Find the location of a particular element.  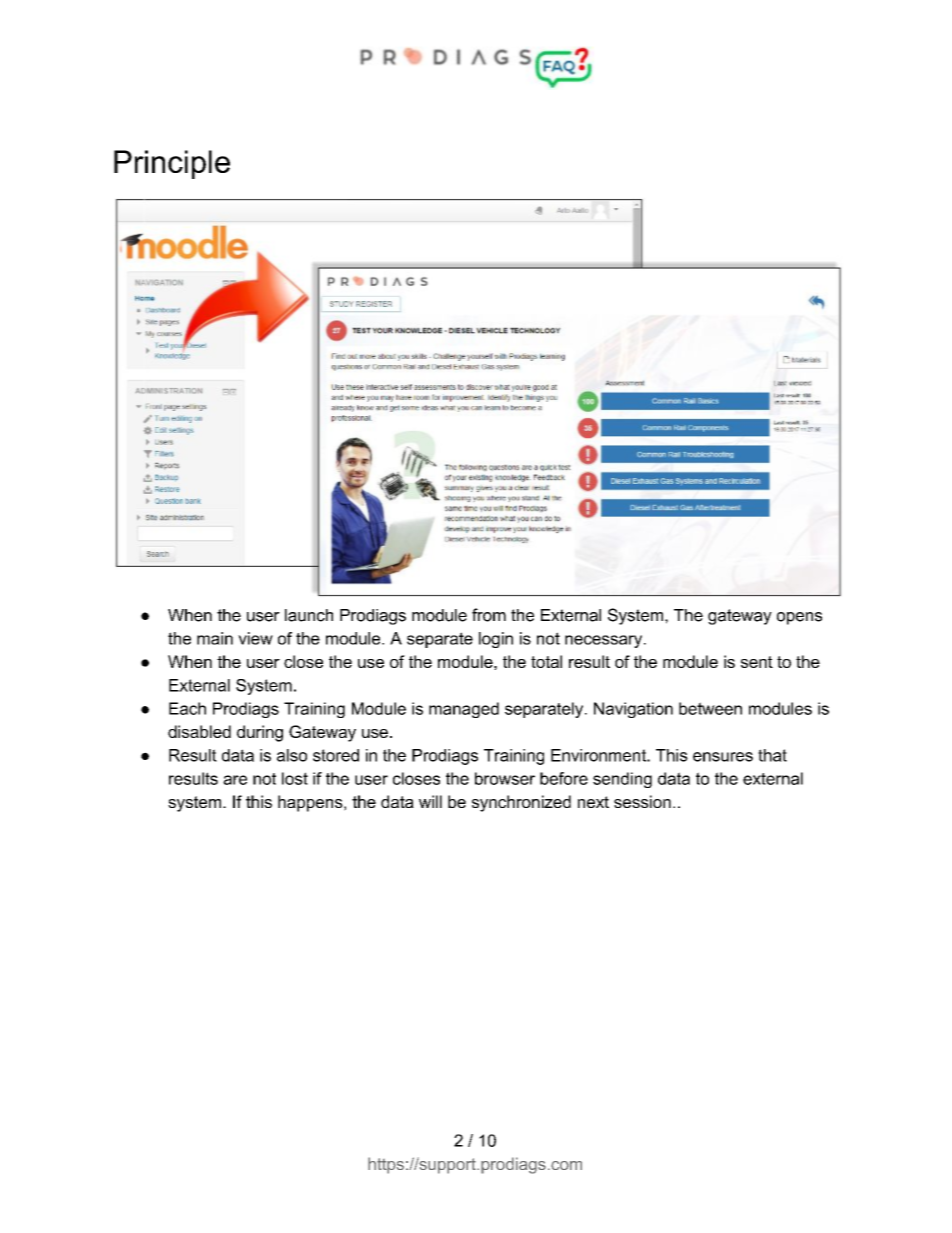

sent is located at coordinates (757, 662).
